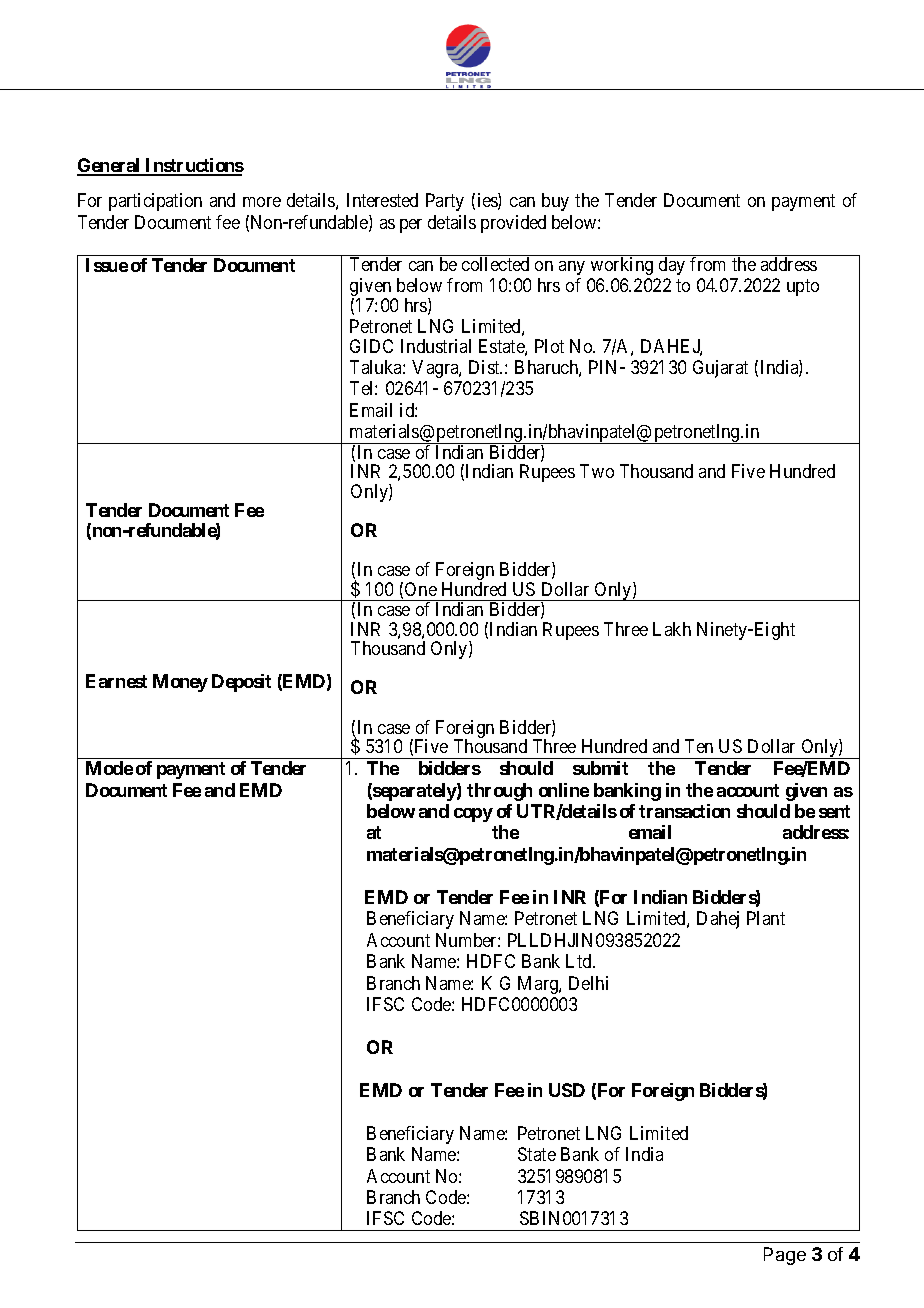  I want to click on Party, so click(445, 202).
